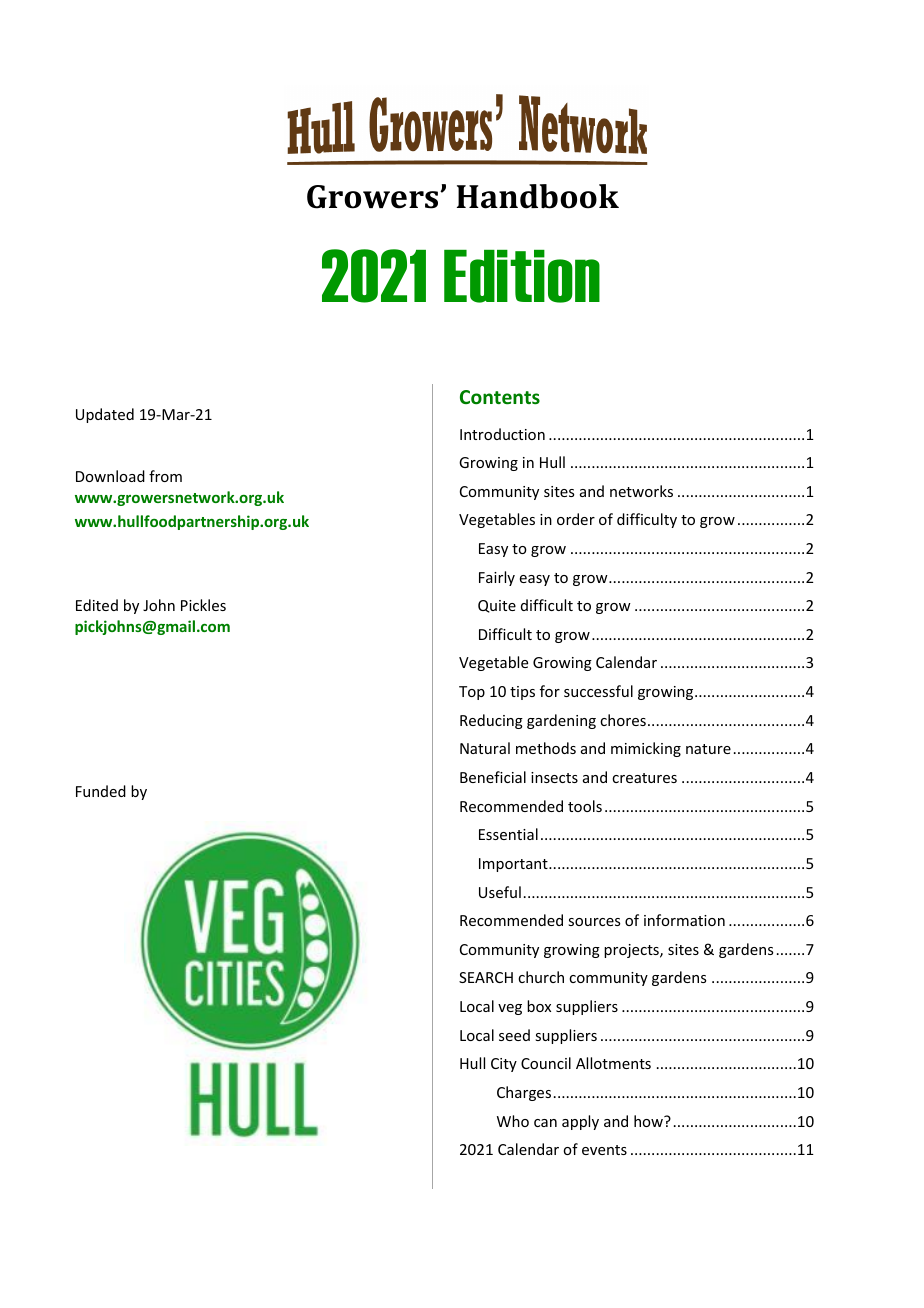 The width and height of the image is (924, 1308). I want to click on successful, so click(598, 691).
